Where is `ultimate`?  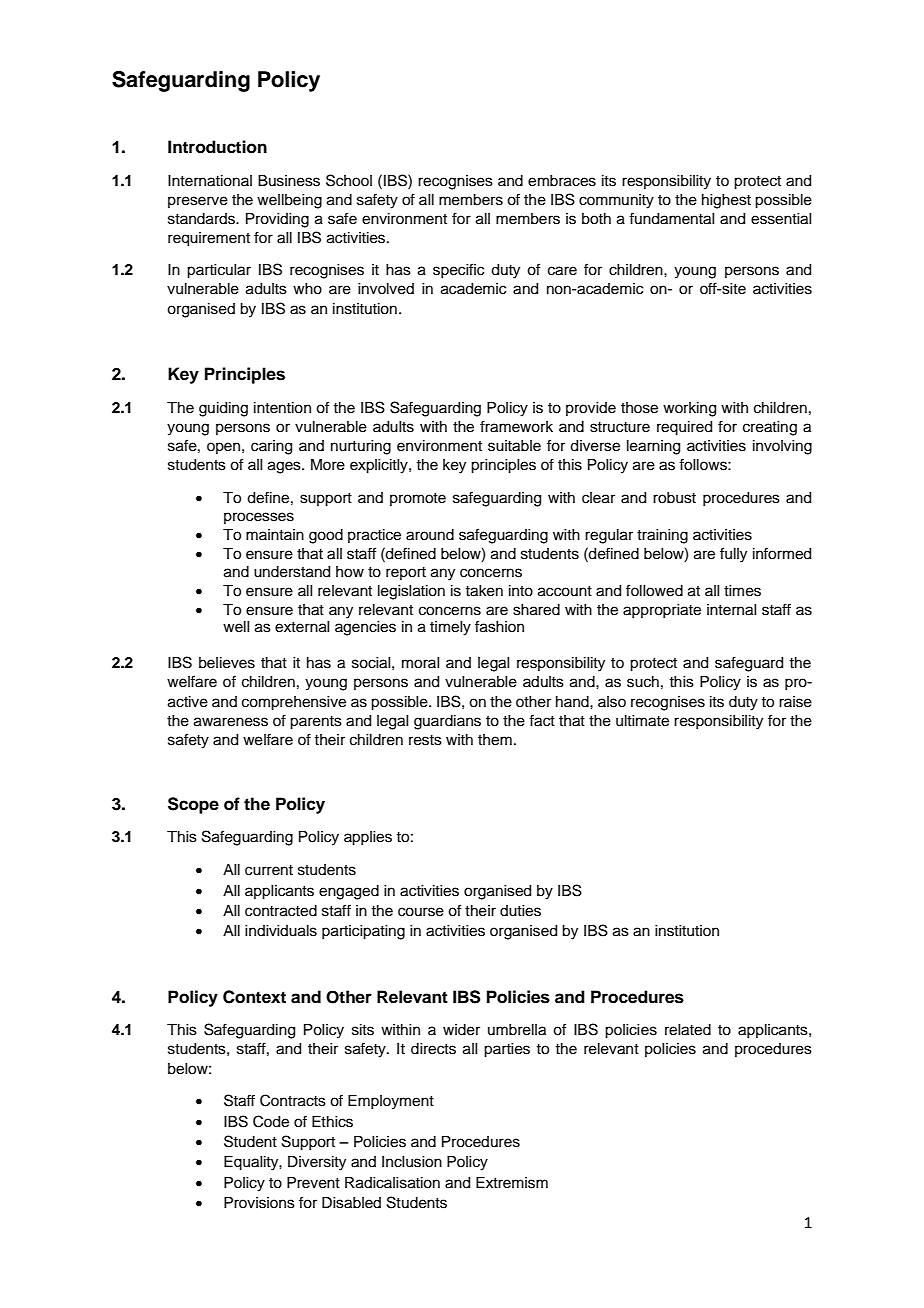 ultimate is located at coordinates (642, 721).
